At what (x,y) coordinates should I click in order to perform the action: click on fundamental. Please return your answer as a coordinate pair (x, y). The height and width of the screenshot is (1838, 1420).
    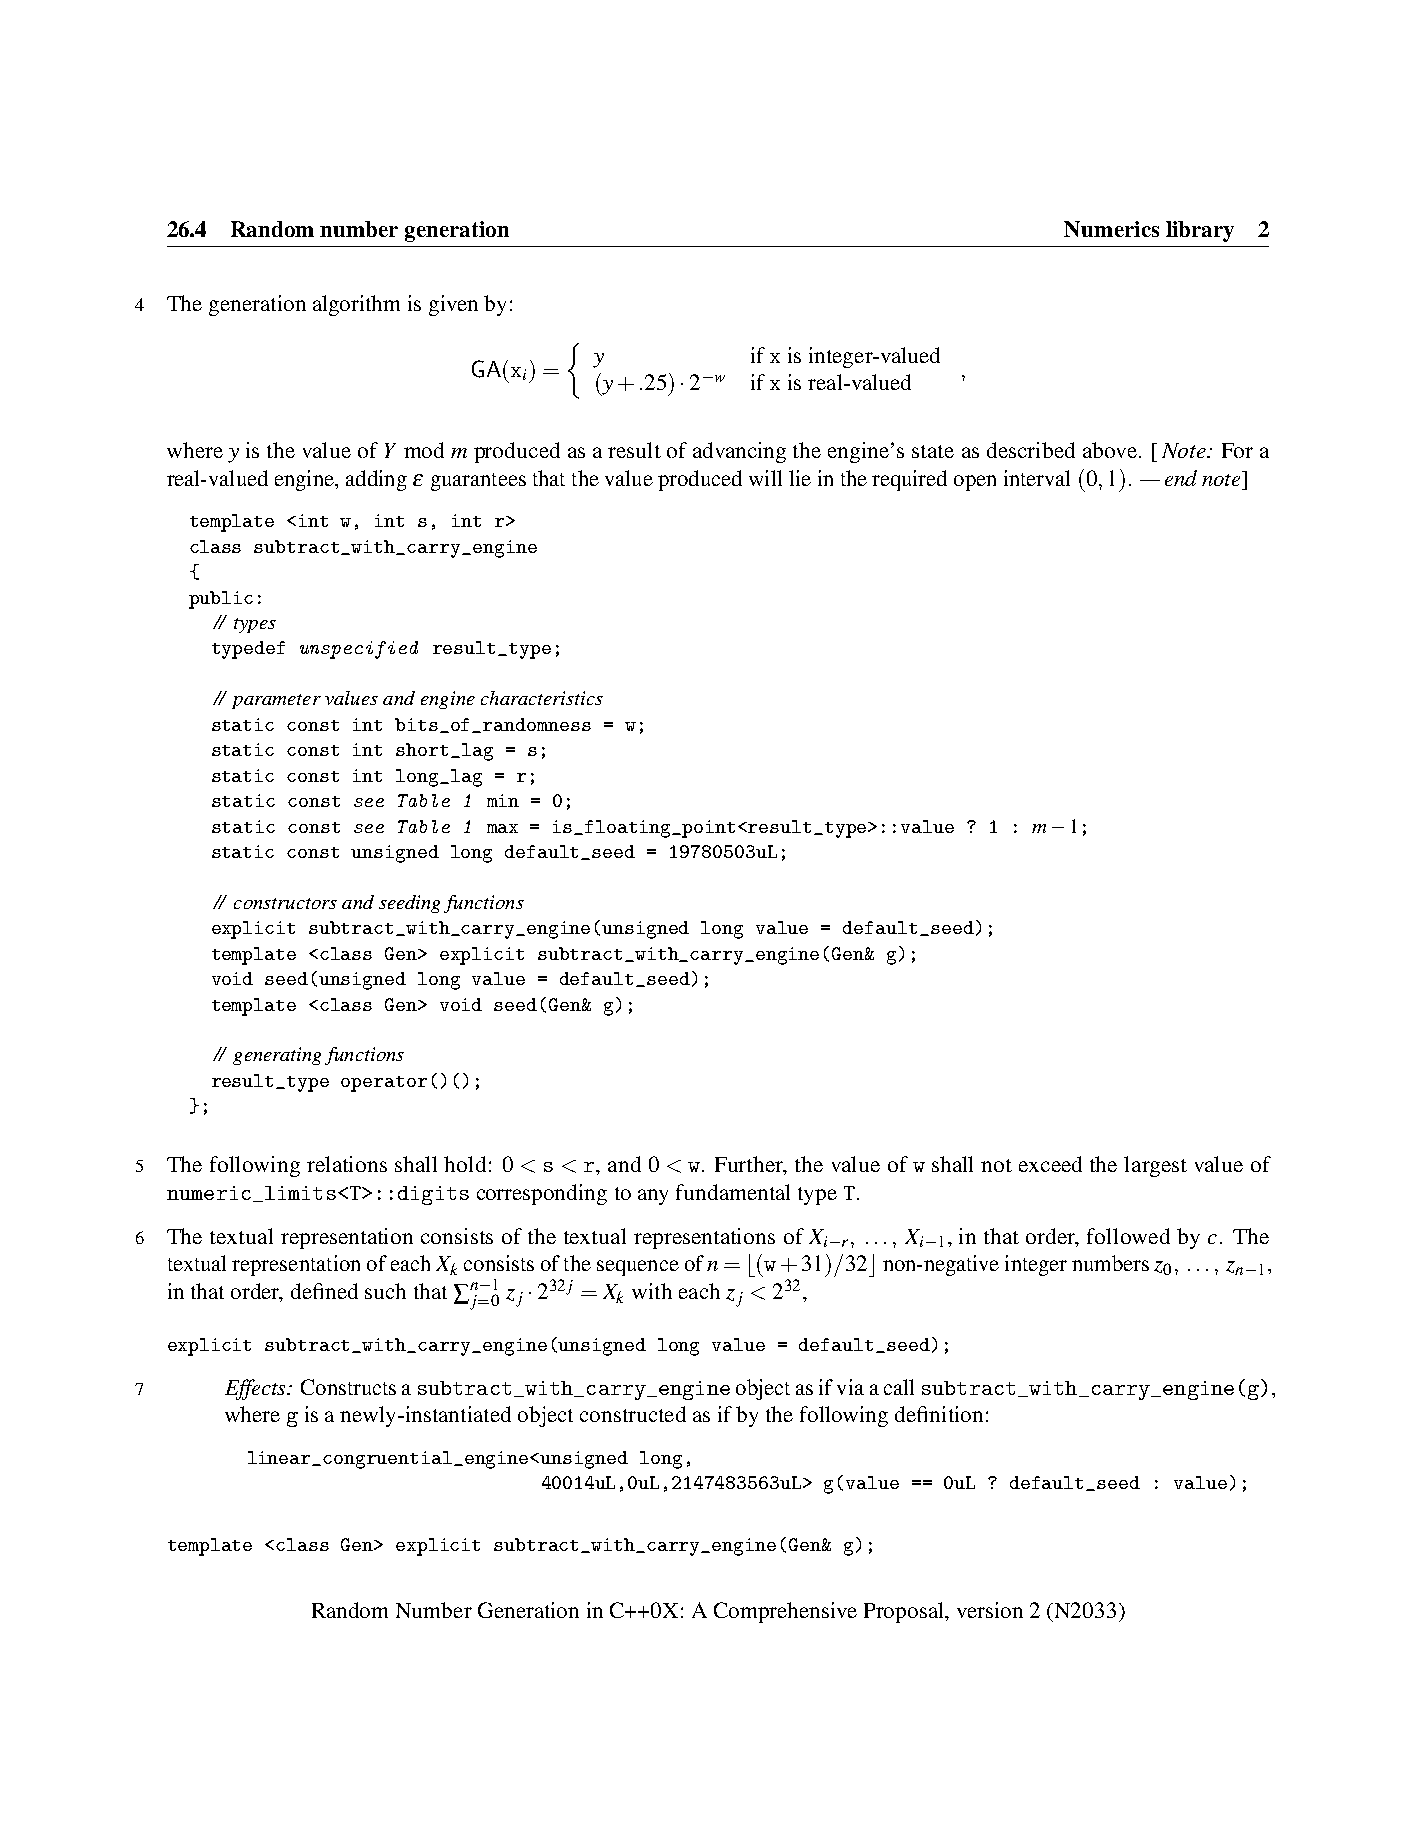
    Looking at the image, I should click on (733, 1192).
